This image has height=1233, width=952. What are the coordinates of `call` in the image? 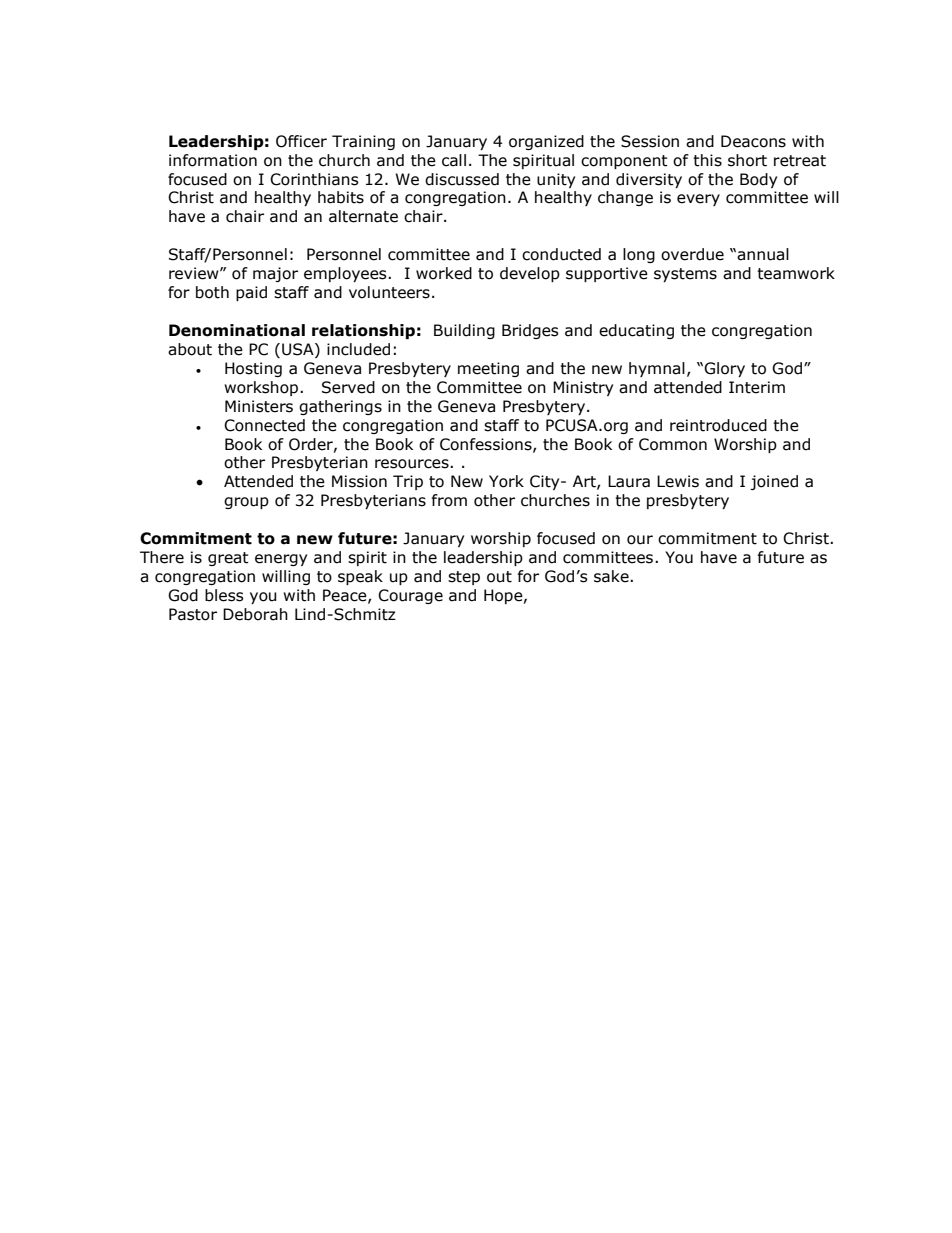 It's located at (454, 160).
